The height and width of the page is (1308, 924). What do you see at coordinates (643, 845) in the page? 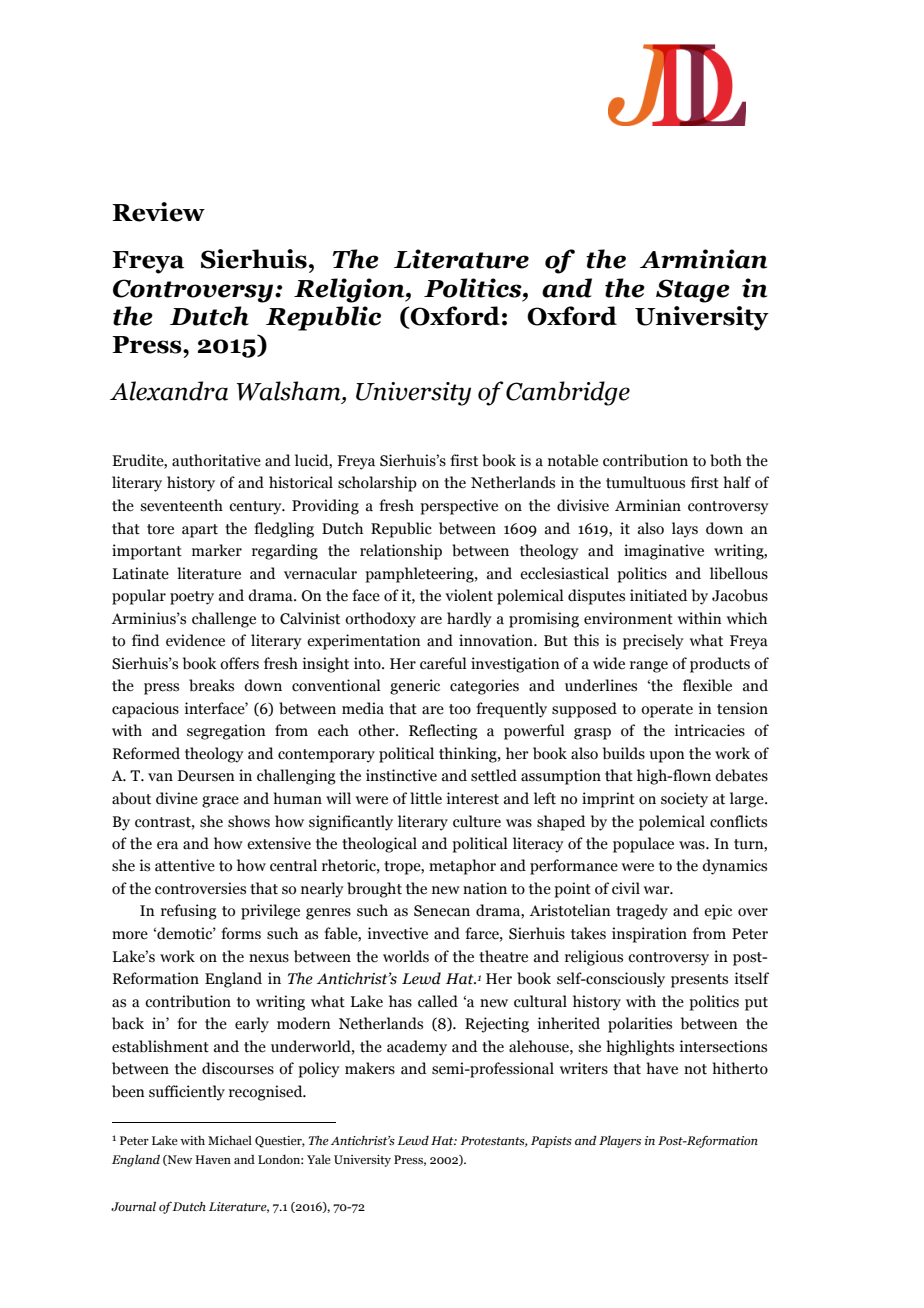
I see `populace` at bounding box center [643, 845].
